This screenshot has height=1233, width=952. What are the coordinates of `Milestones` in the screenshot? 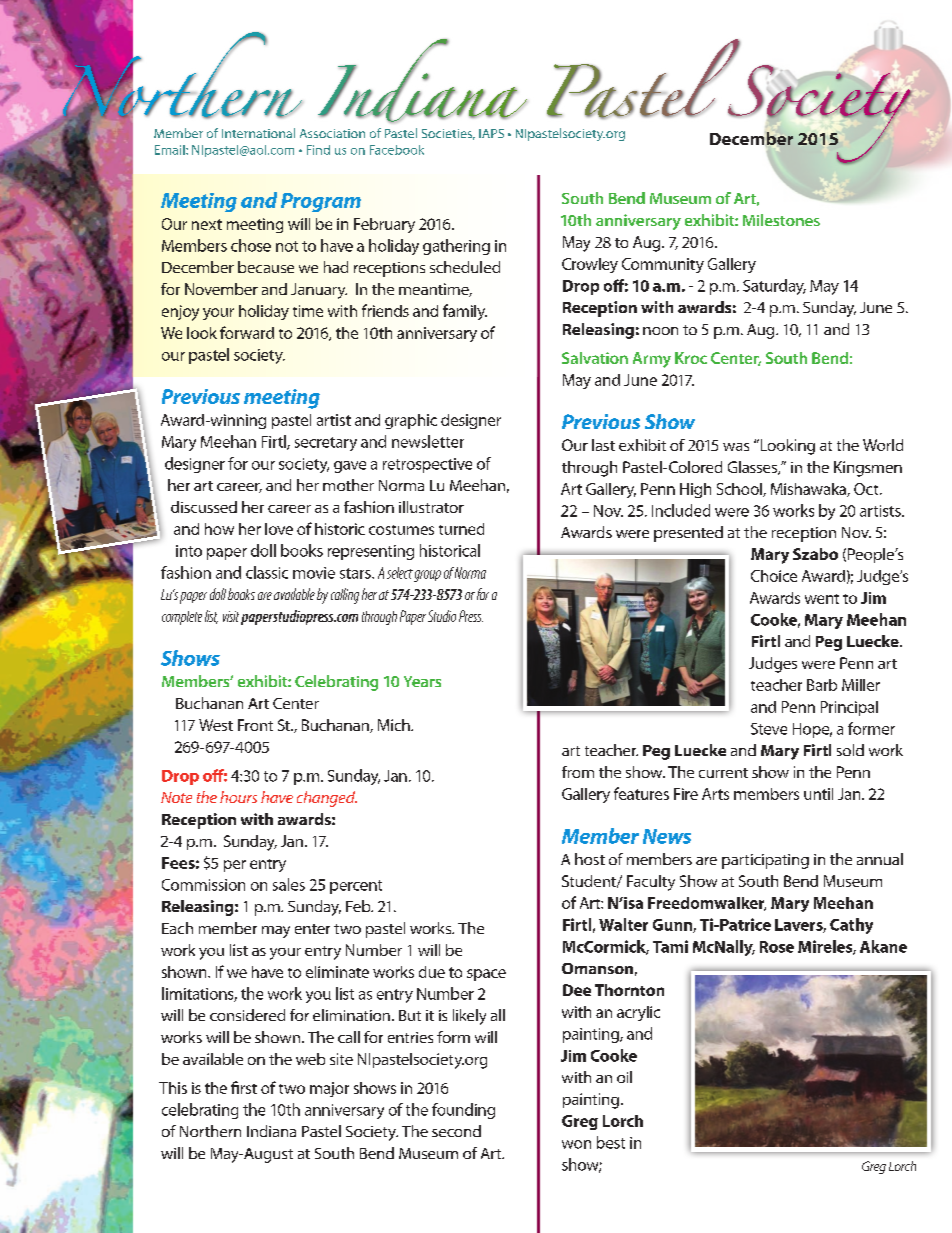 It's located at (781, 220).
